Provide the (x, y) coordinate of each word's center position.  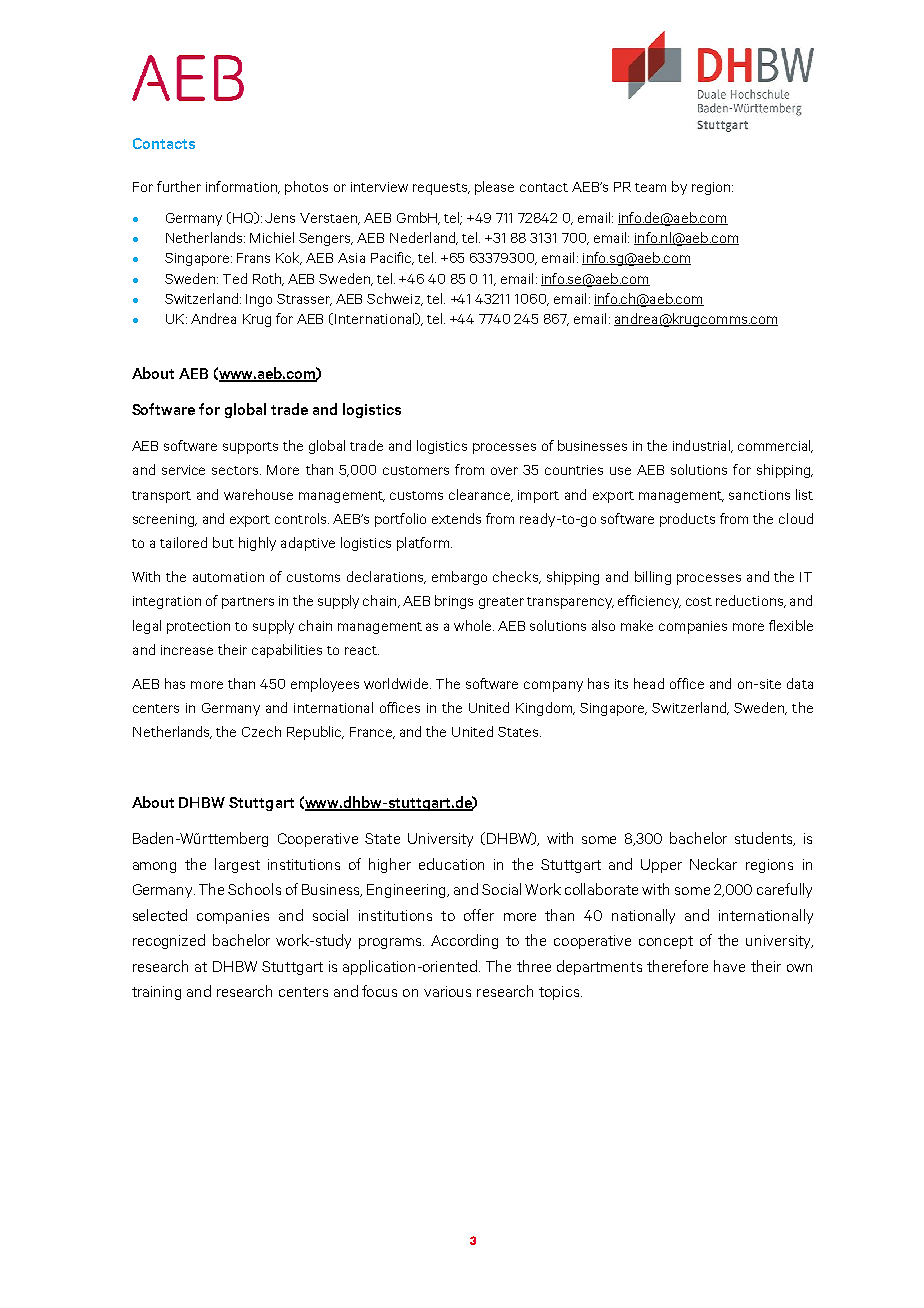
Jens (280, 218)
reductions (751, 601)
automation (228, 577)
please (494, 188)
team (650, 187)
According (464, 941)
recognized (169, 941)
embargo (459, 578)
